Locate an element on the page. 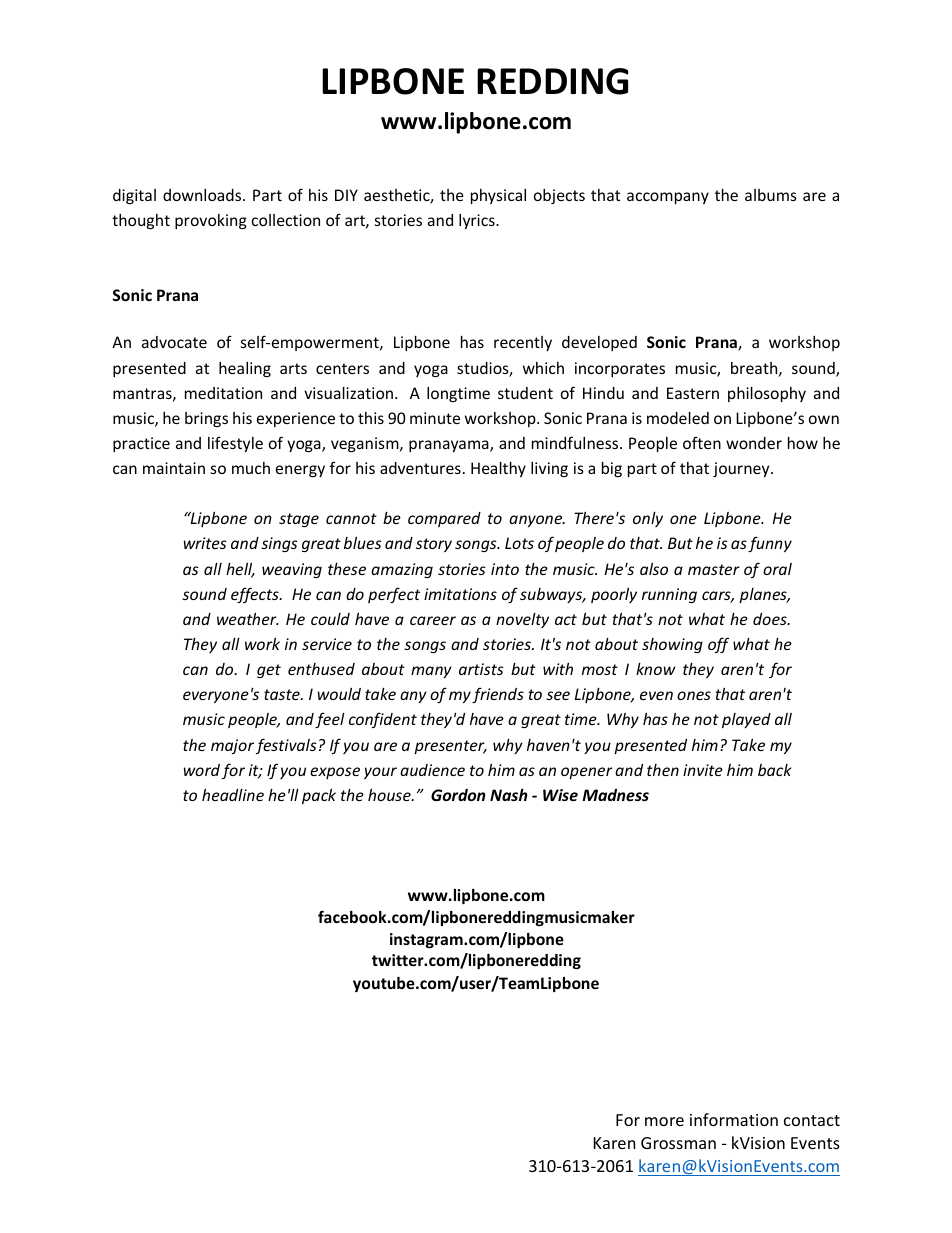 This page has height=1233, width=952. funny is located at coordinates (770, 544).
